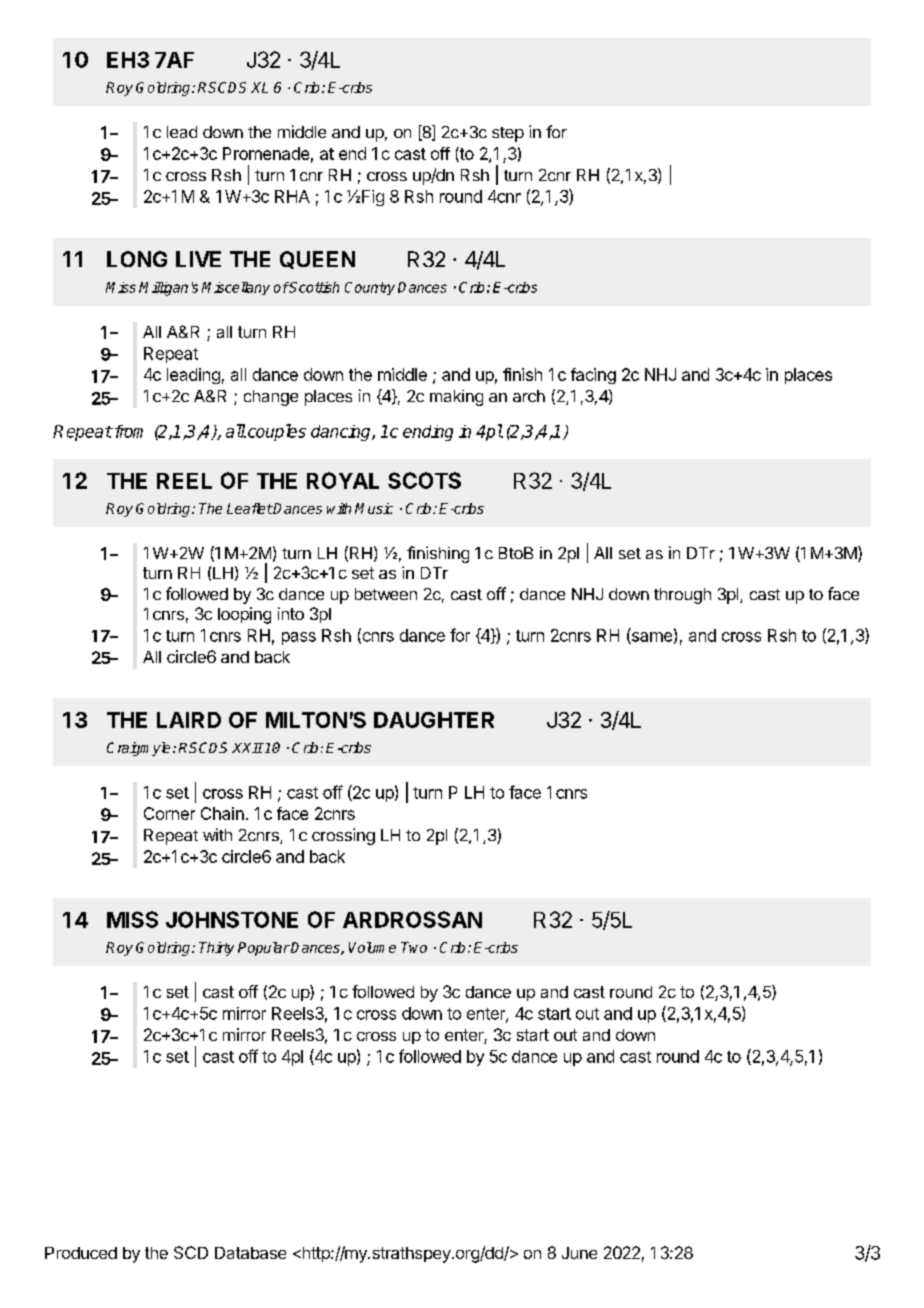 The image size is (924, 1308). I want to click on Corner, so click(169, 813).
